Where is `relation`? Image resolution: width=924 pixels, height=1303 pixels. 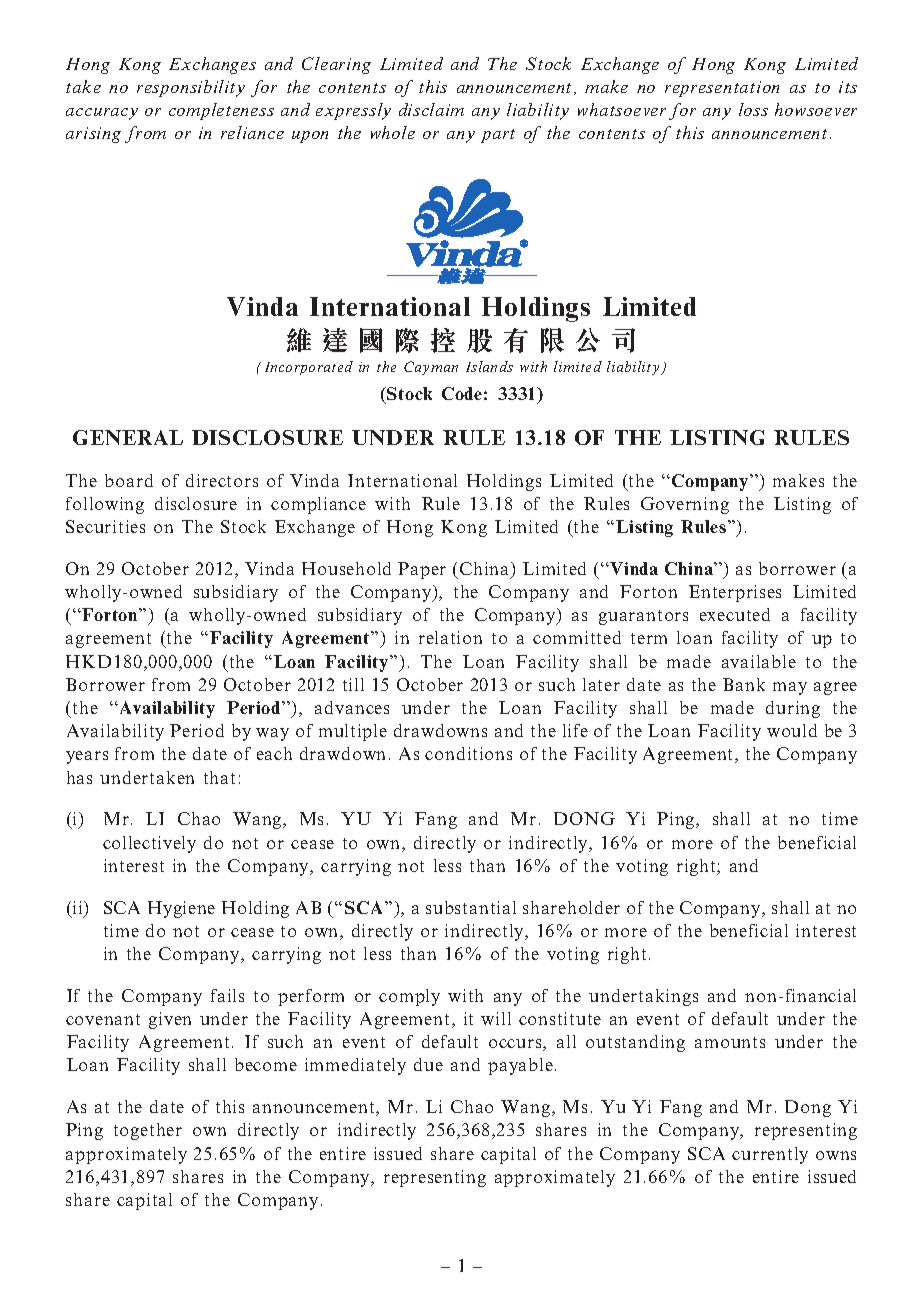 relation is located at coordinates (450, 637).
